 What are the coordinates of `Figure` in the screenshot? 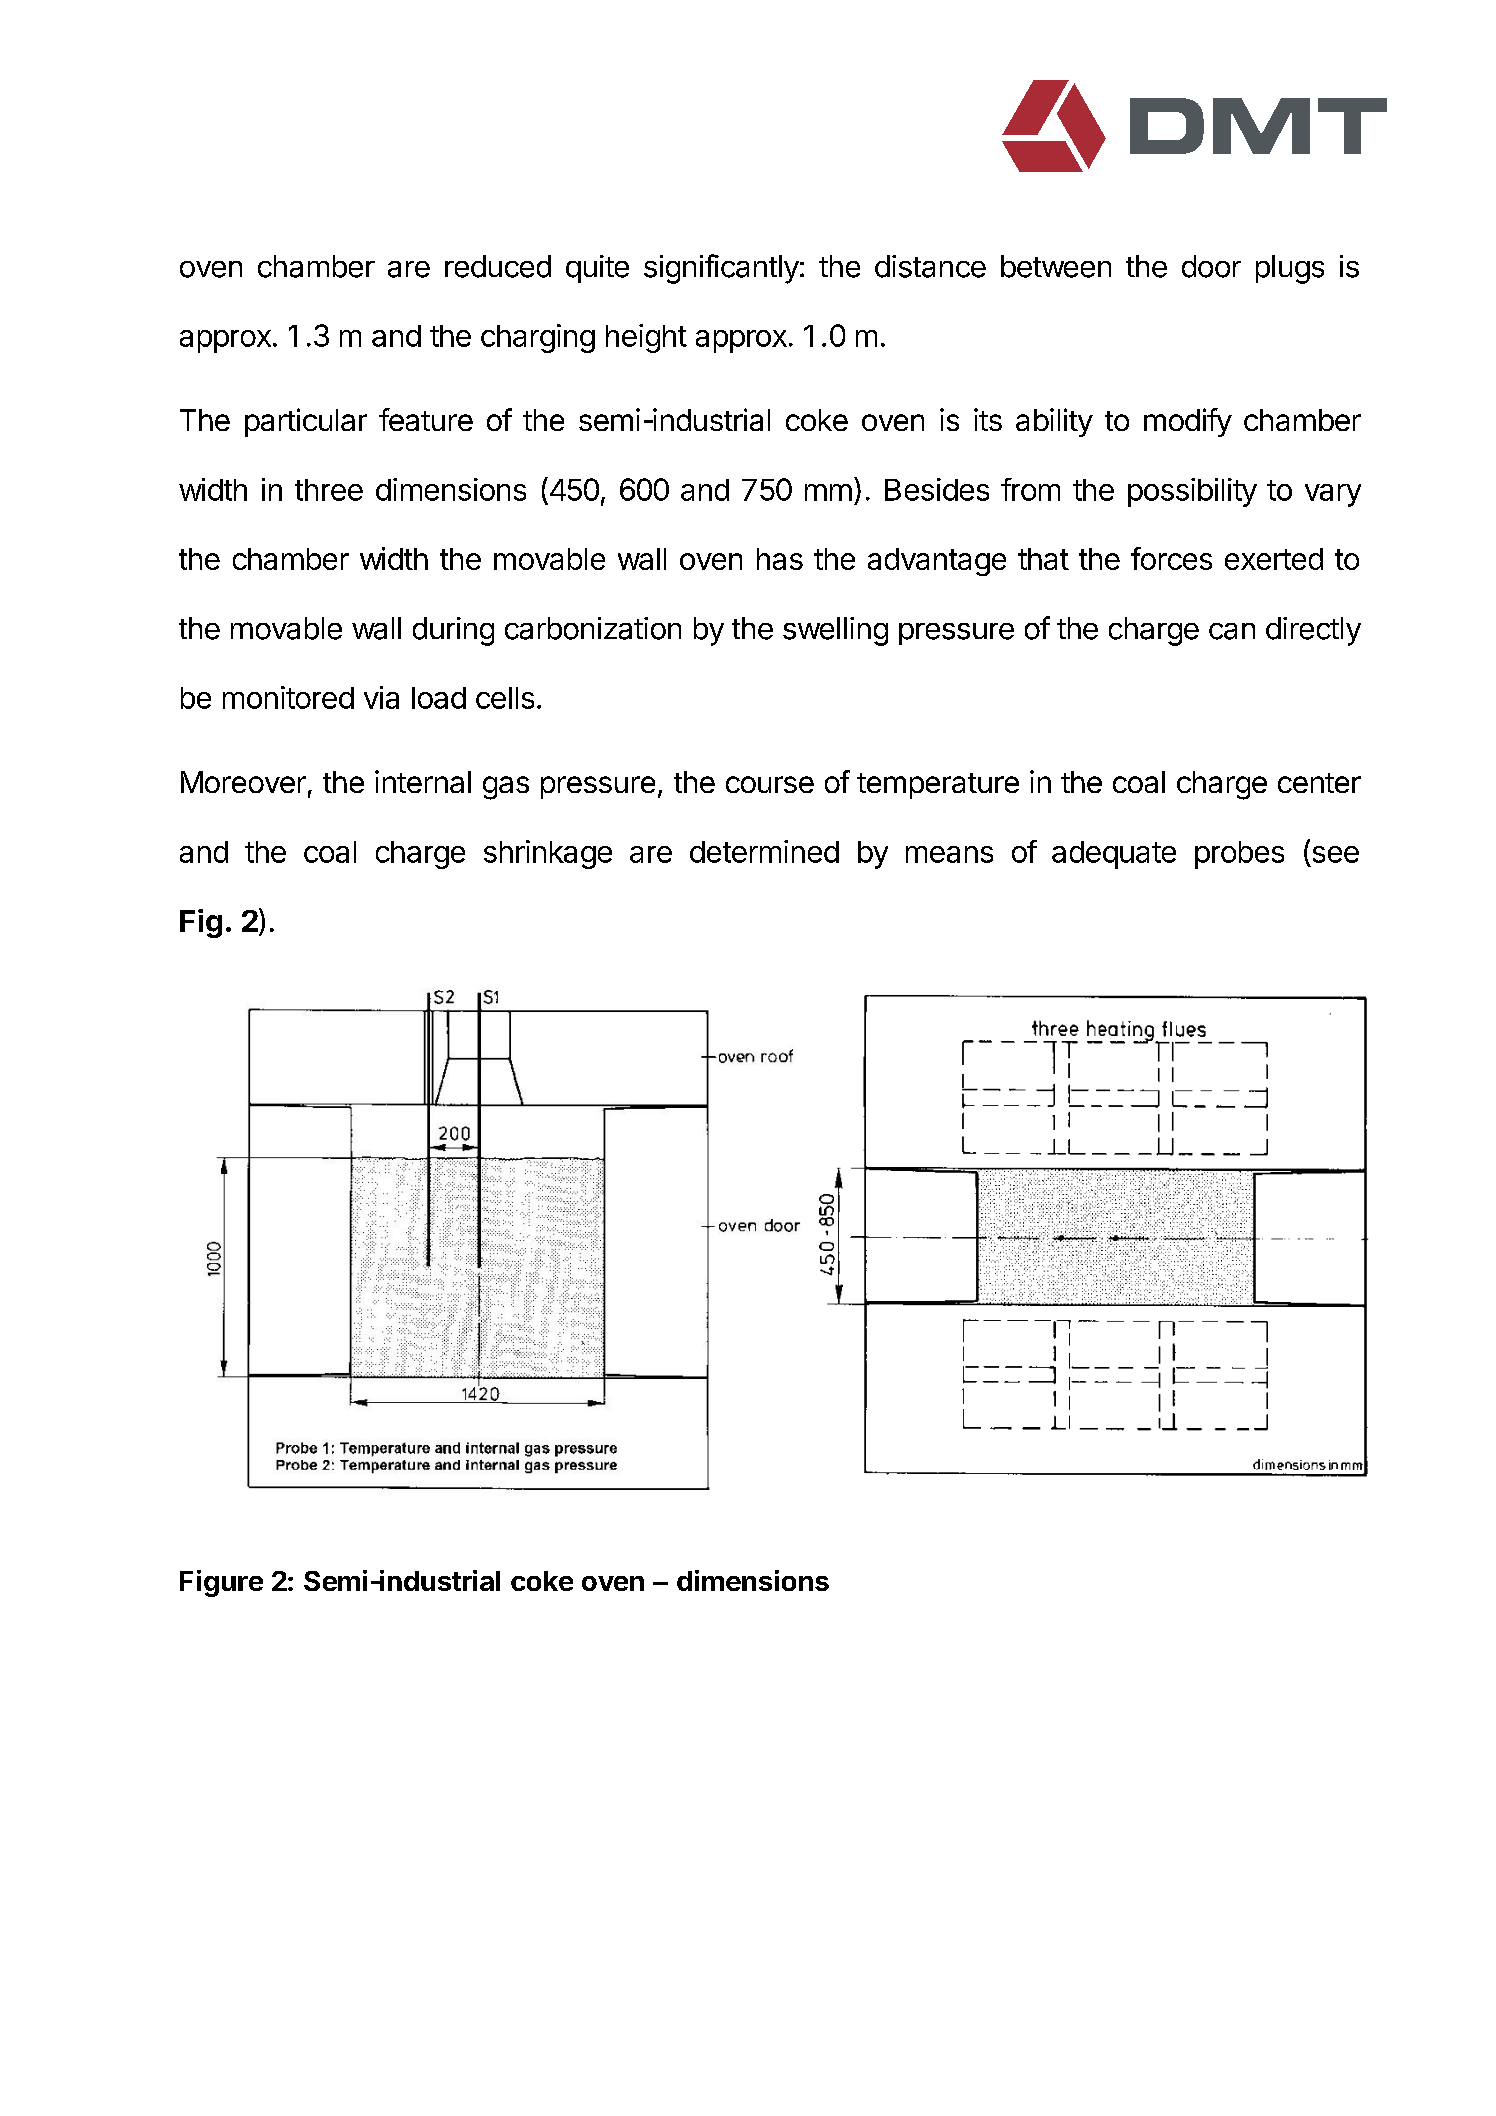 It's located at (221, 1583).
